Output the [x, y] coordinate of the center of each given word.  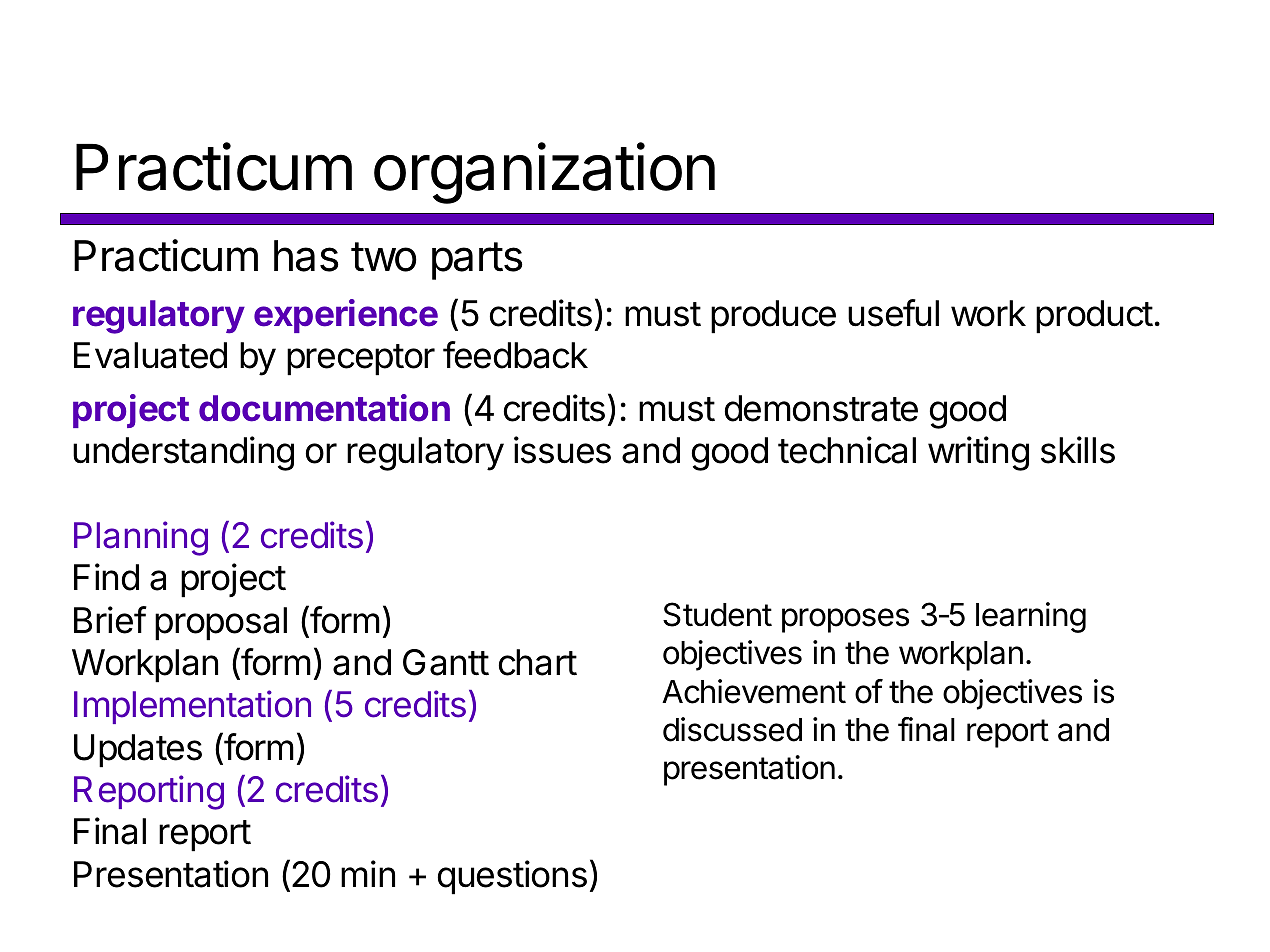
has [306, 256]
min [368, 873]
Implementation [192, 707]
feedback [515, 355]
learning [1031, 617]
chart [538, 662]
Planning [141, 538]
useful [893, 313]
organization [544, 173]
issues [562, 450]
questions [512, 877]
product [1094, 317]
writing [978, 453]
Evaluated [150, 355]
